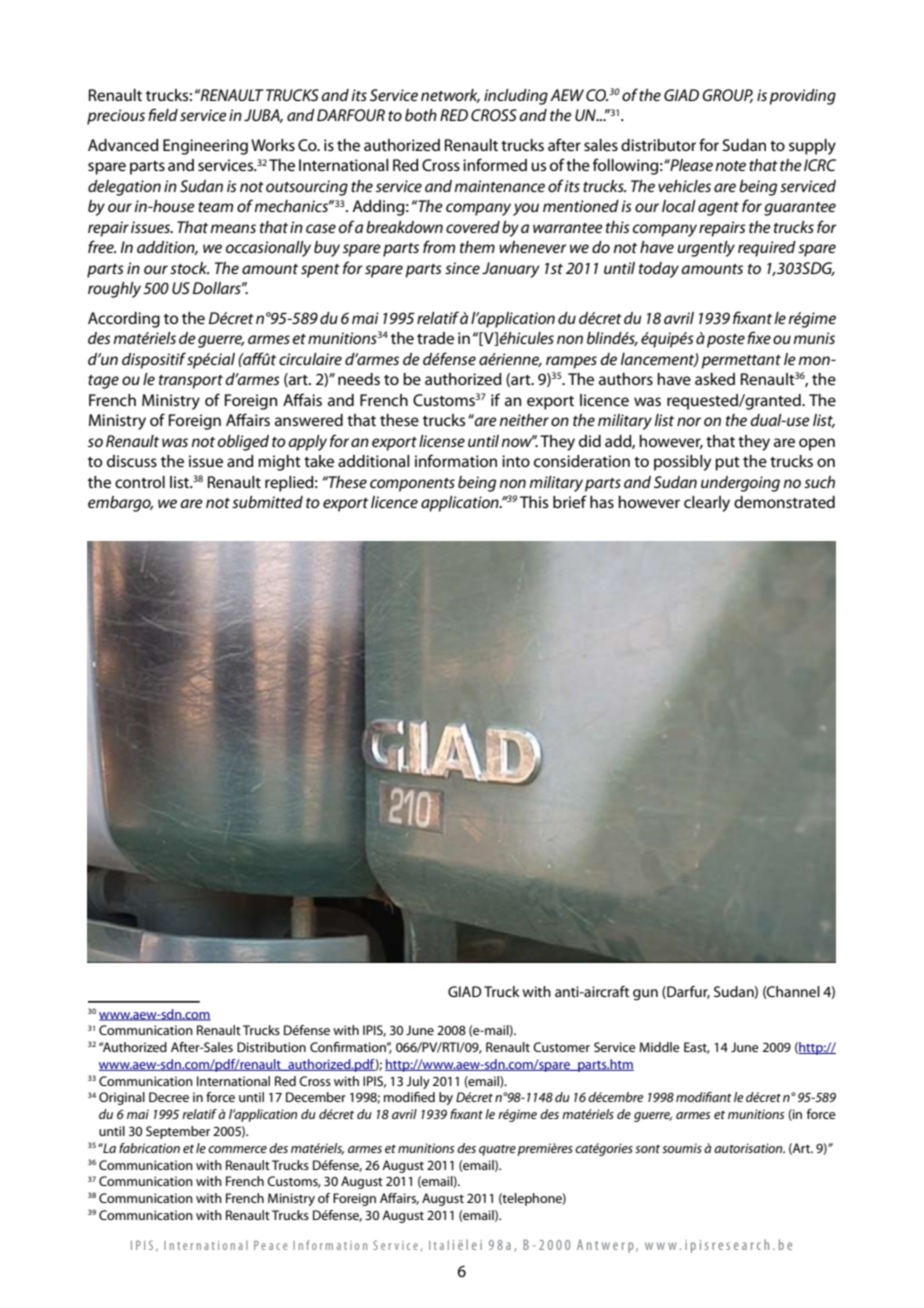 The width and height of the document is (924, 1308). Describe the element at coordinates (163, 114) in the document. I see `field` at that location.
